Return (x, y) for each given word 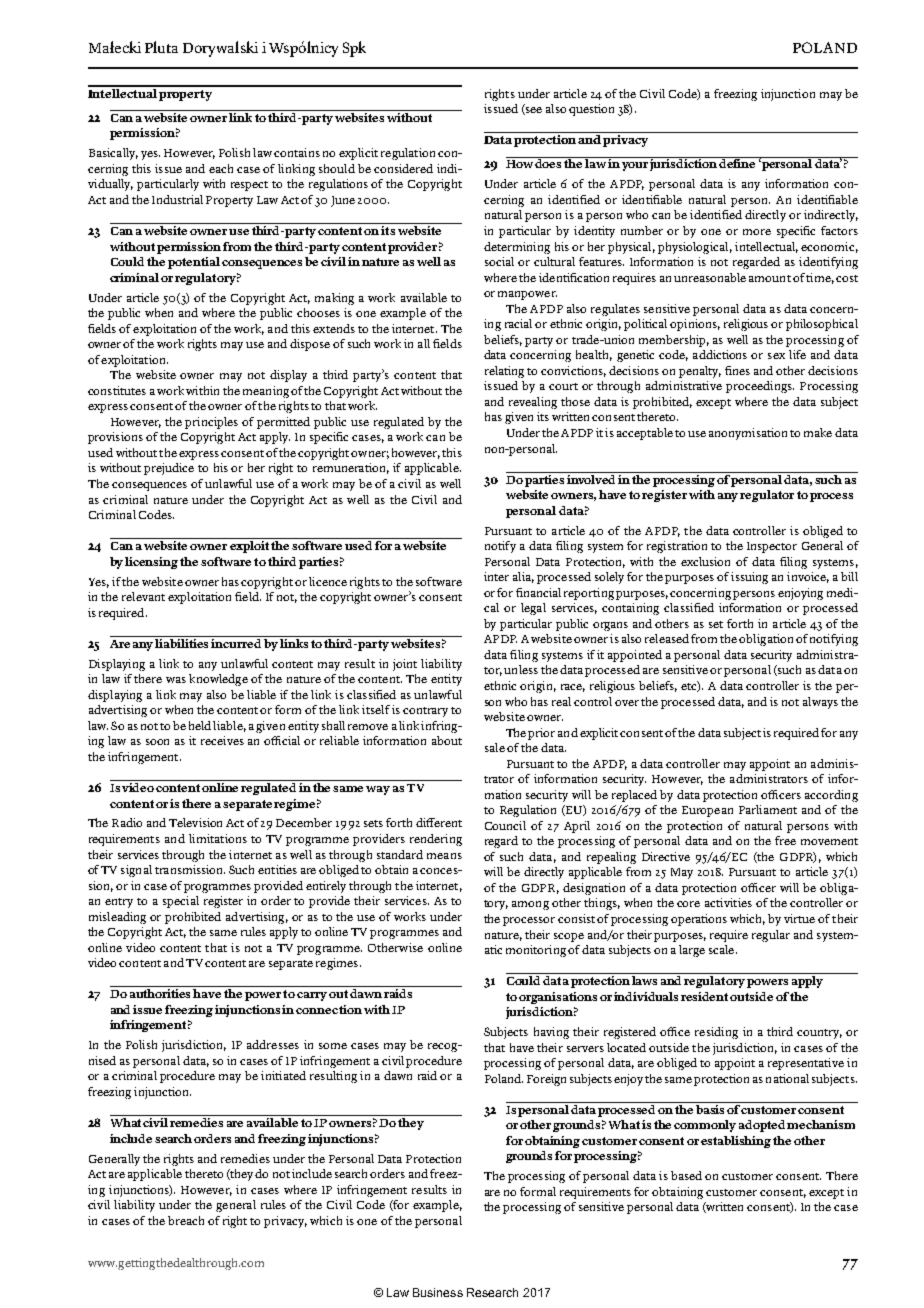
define (738, 162)
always (820, 703)
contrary (425, 712)
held (200, 725)
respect (249, 186)
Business (438, 1292)
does (549, 162)
